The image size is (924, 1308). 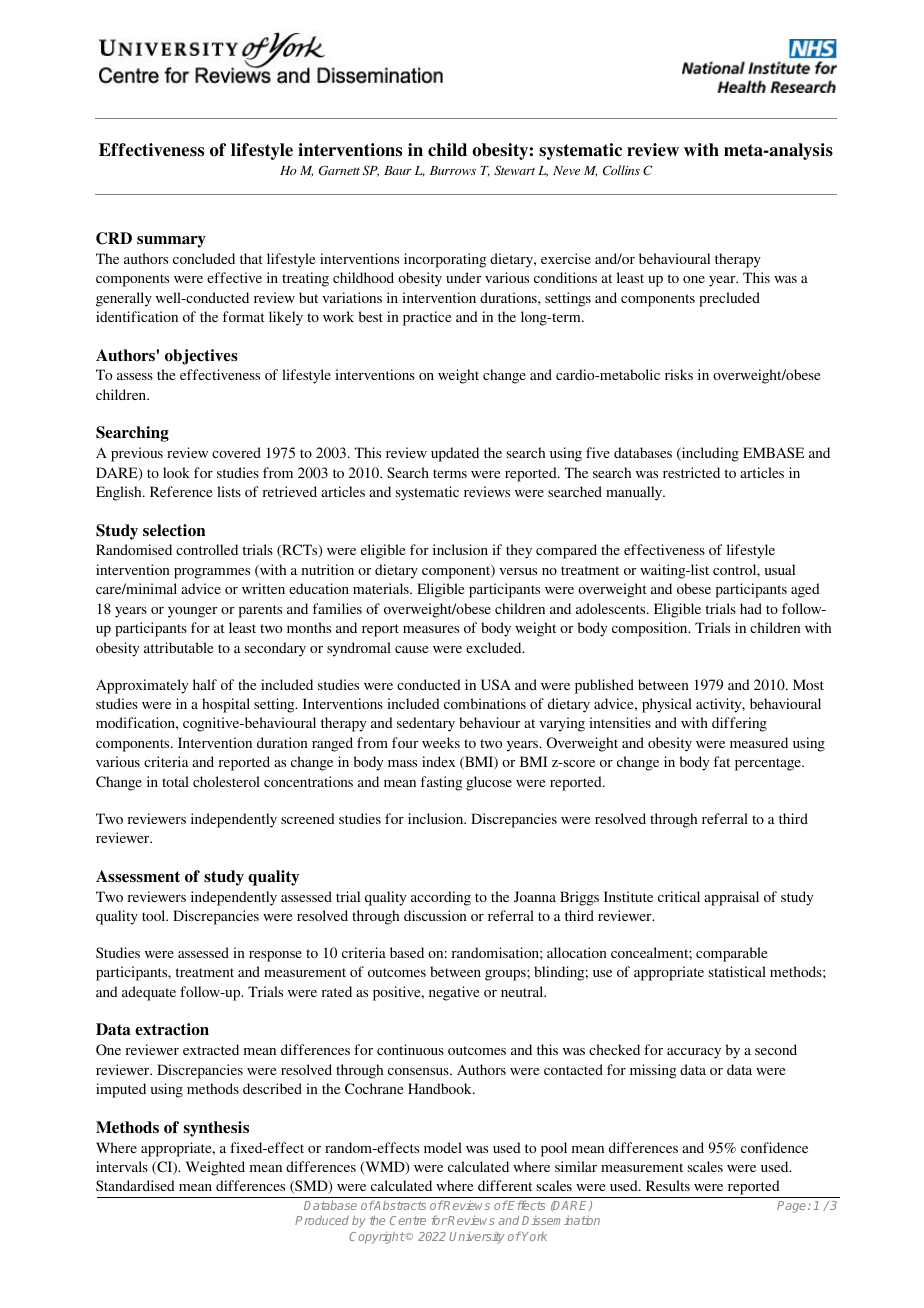 What do you see at coordinates (780, 569) in the image?
I see `usual` at bounding box center [780, 569].
